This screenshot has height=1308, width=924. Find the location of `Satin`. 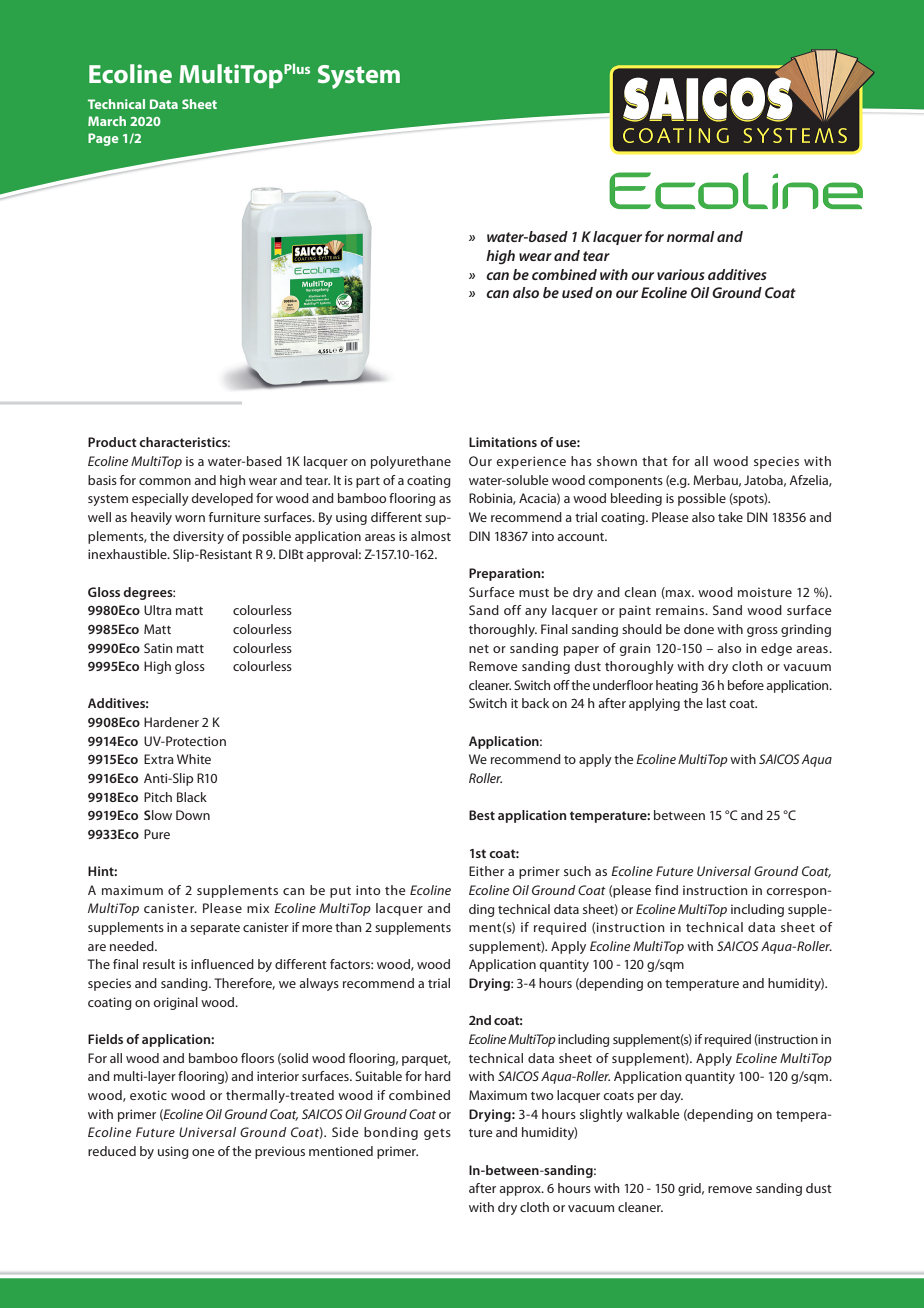

Satin is located at coordinates (158, 648).
